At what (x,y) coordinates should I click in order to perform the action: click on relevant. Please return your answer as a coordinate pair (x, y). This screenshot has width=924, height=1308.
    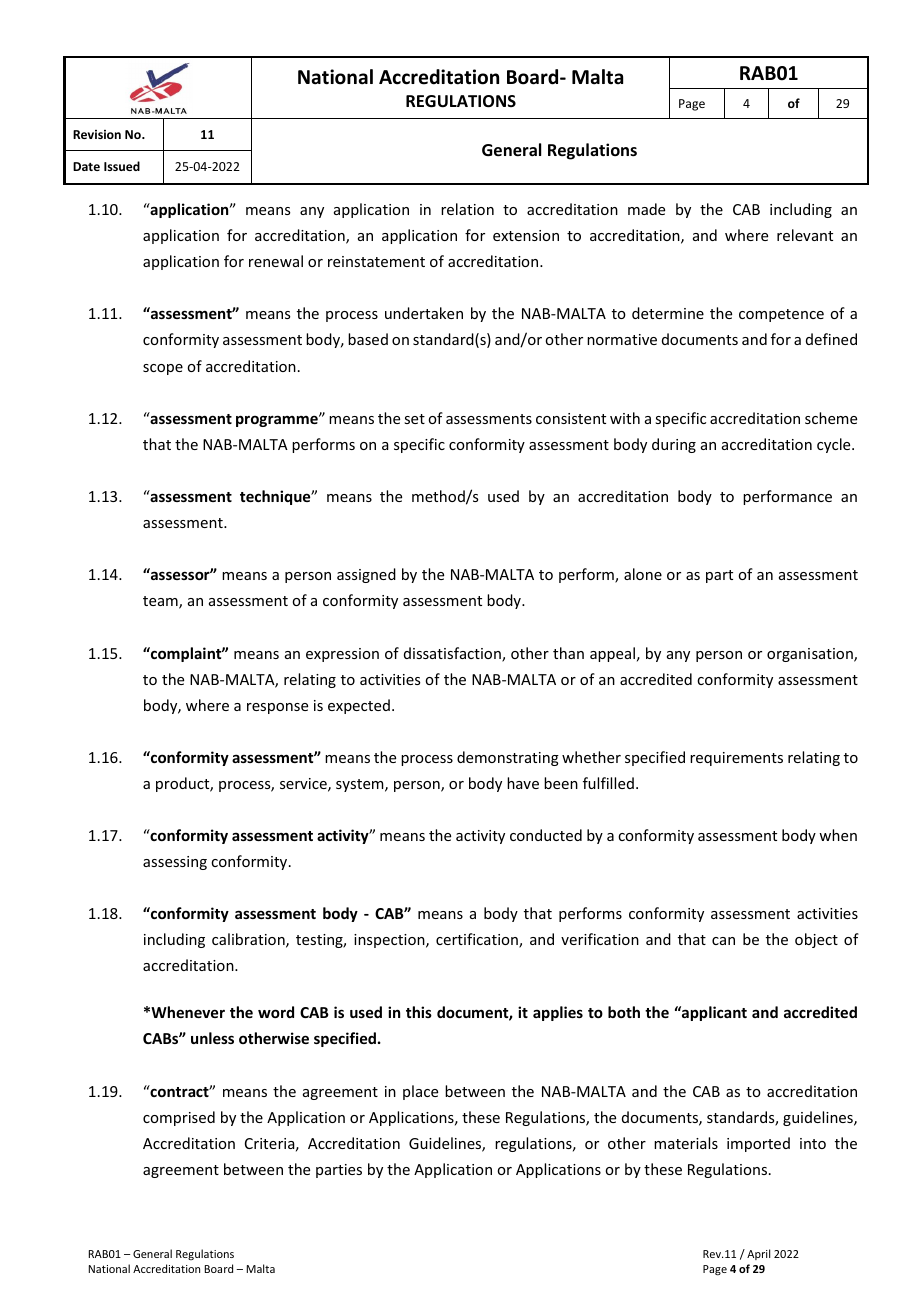
    Looking at the image, I should click on (805, 235).
